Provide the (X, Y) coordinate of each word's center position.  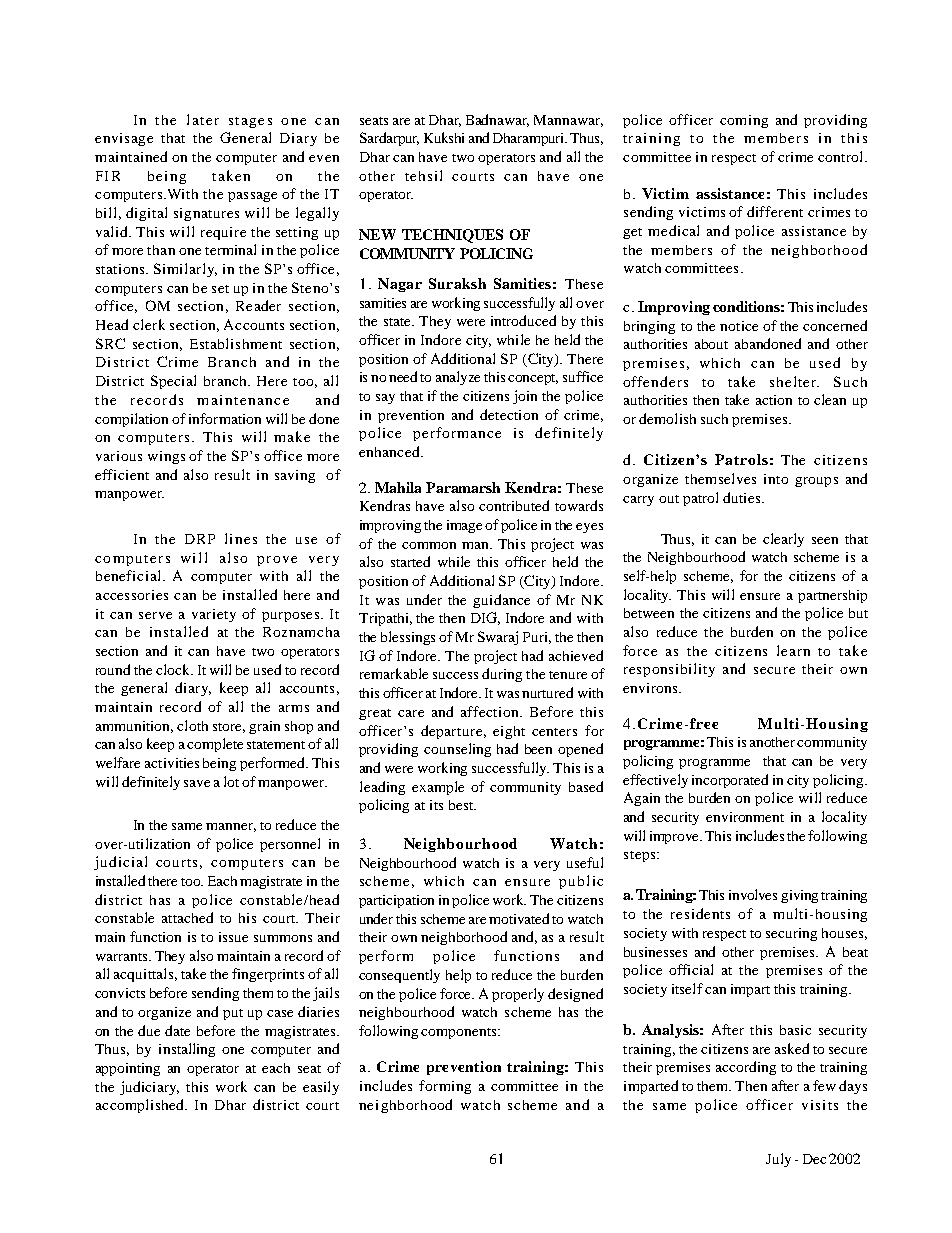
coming (744, 121)
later (203, 119)
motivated (519, 918)
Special (173, 382)
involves (753, 894)
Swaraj (498, 638)
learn (793, 650)
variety (214, 615)
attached (187, 917)
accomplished (141, 1106)
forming (445, 1087)
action (774, 400)
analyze (458, 378)
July (778, 1160)
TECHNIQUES (452, 236)
